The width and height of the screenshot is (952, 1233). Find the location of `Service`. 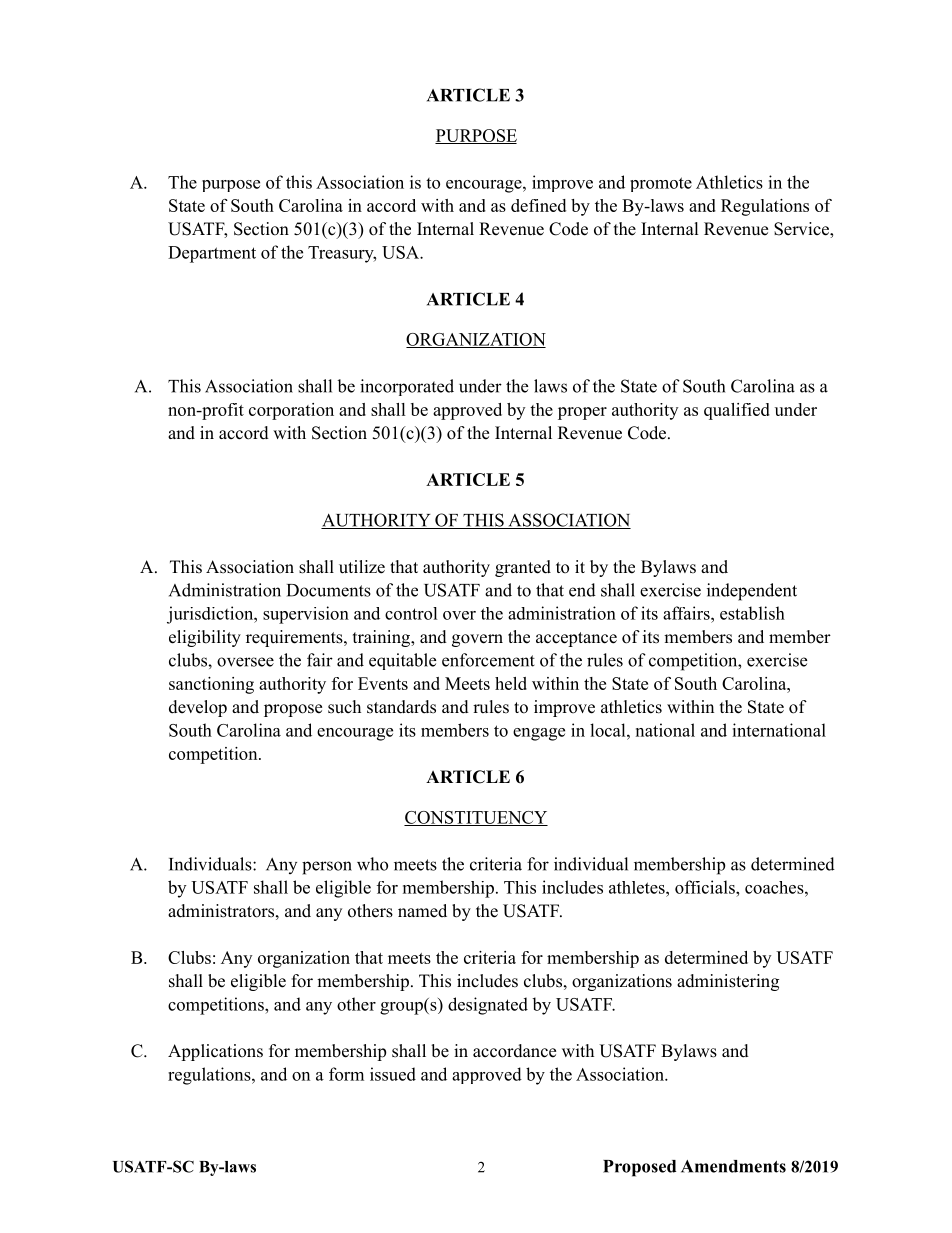

Service is located at coordinates (802, 230).
